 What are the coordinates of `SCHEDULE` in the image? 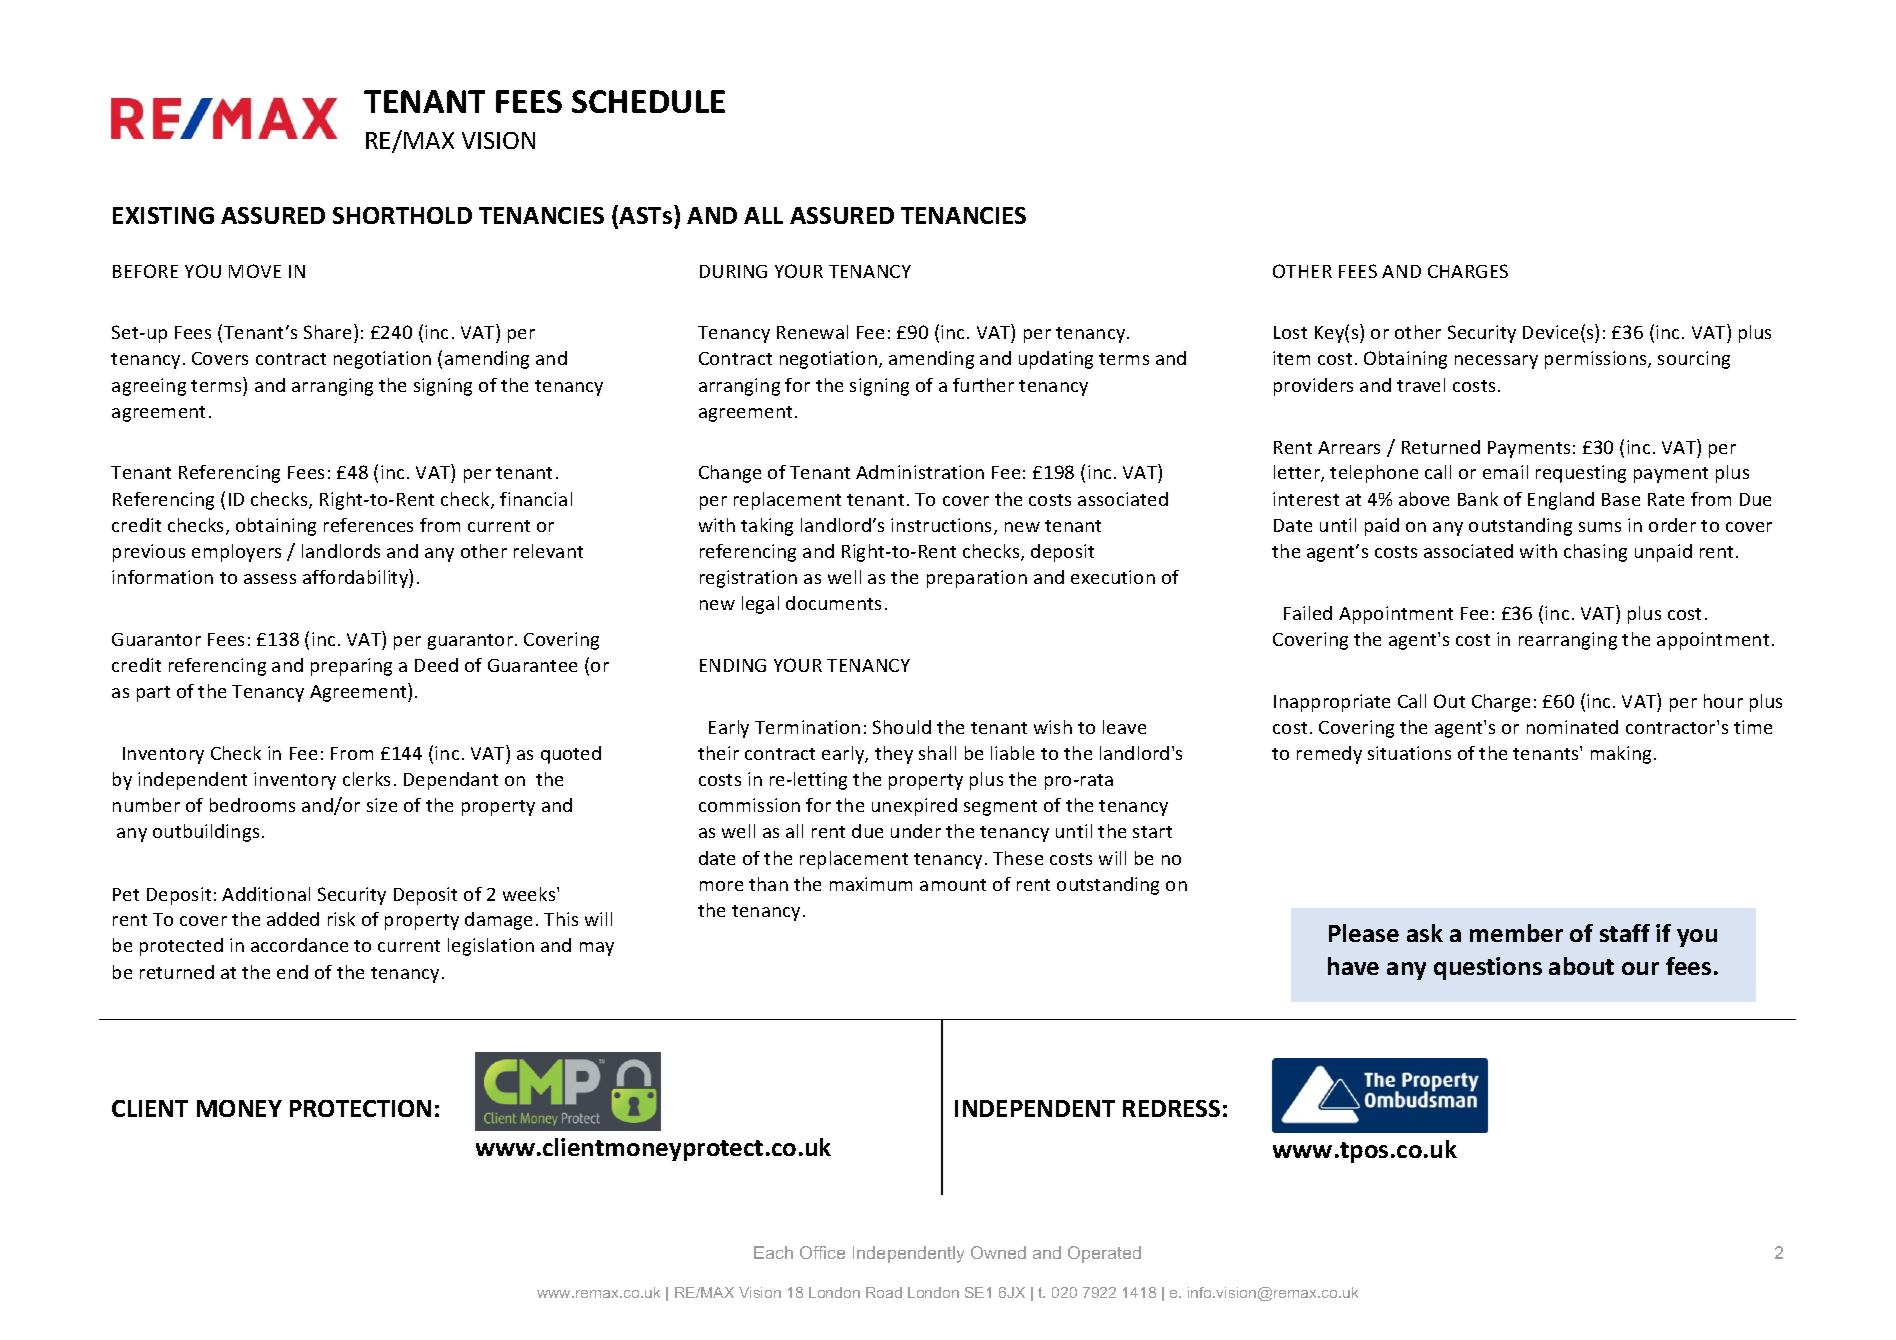 It's located at (648, 101).
